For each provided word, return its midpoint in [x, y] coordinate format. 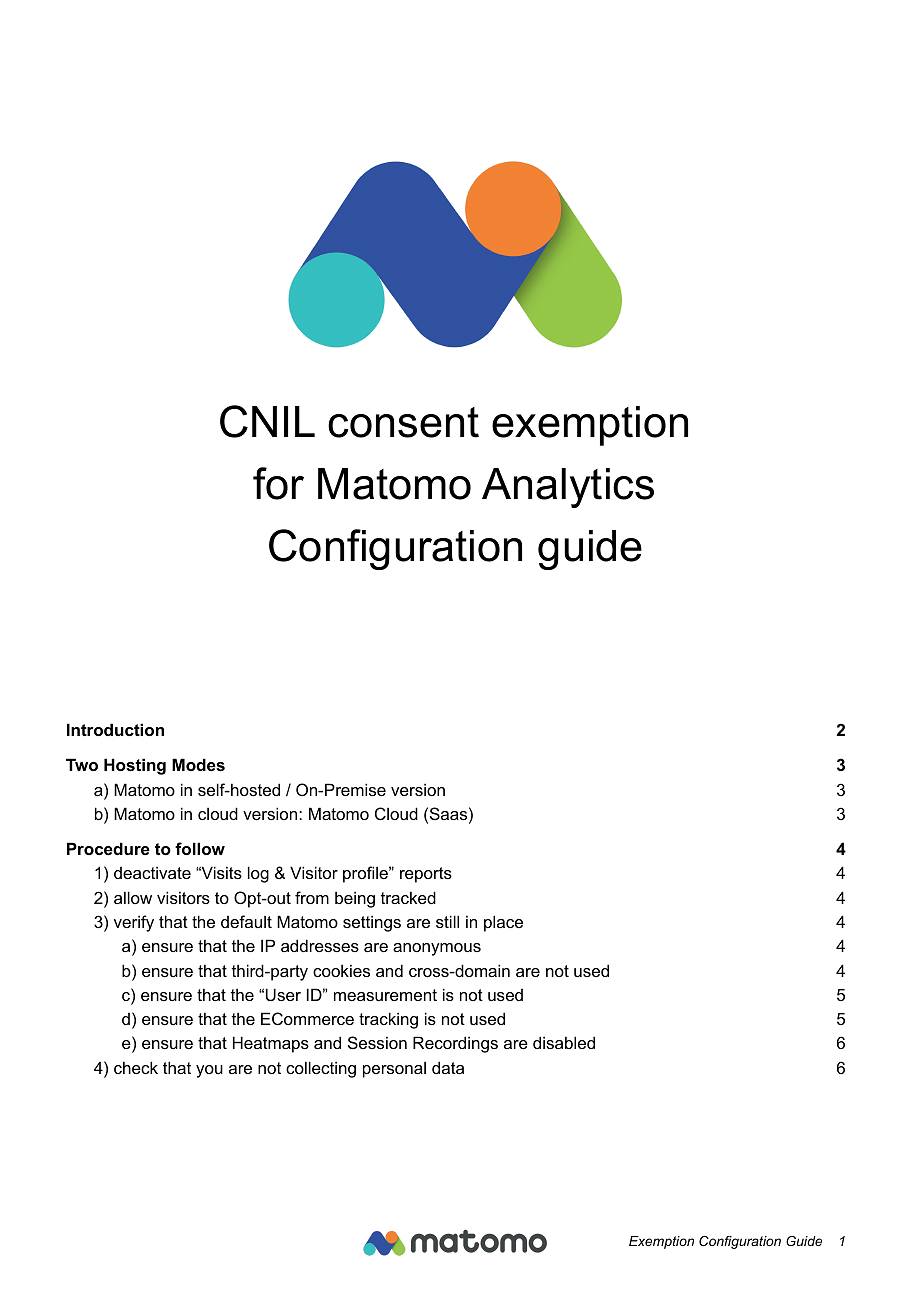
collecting [321, 1069]
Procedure [108, 848]
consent [403, 422]
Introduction [115, 729]
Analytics [568, 488]
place [503, 923]
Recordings [455, 1044]
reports [426, 875]
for [278, 483]
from [312, 897]
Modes [198, 764]
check [136, 1067]
